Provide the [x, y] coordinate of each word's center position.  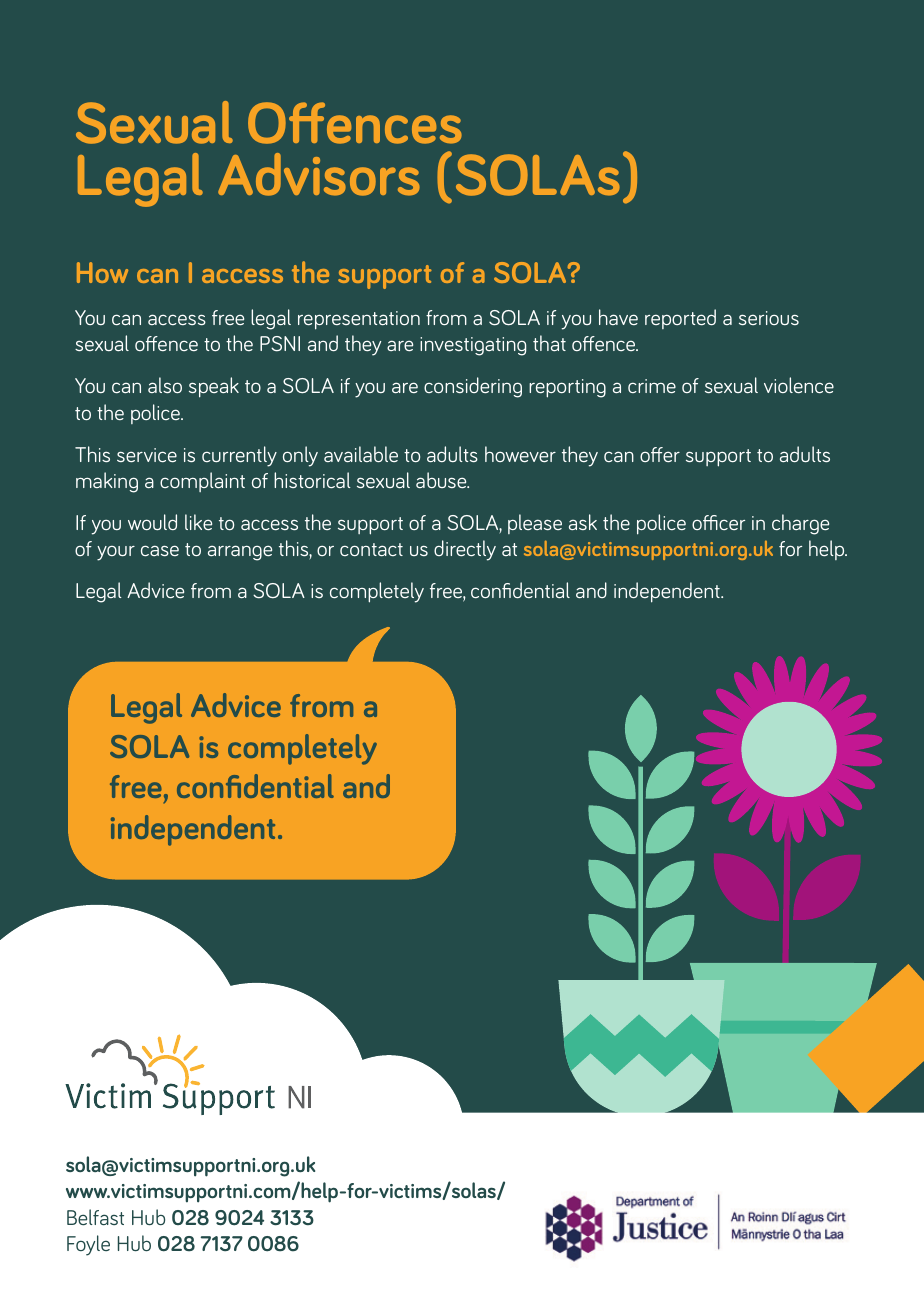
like [198, 522]
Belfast [95, 1217]
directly [465, 550]
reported [680, 319]
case [160, 550]
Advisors [319, 174]
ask [583, 522]
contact [371, 549]
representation [359, 320]
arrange [240, 553]
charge [800, 524]
